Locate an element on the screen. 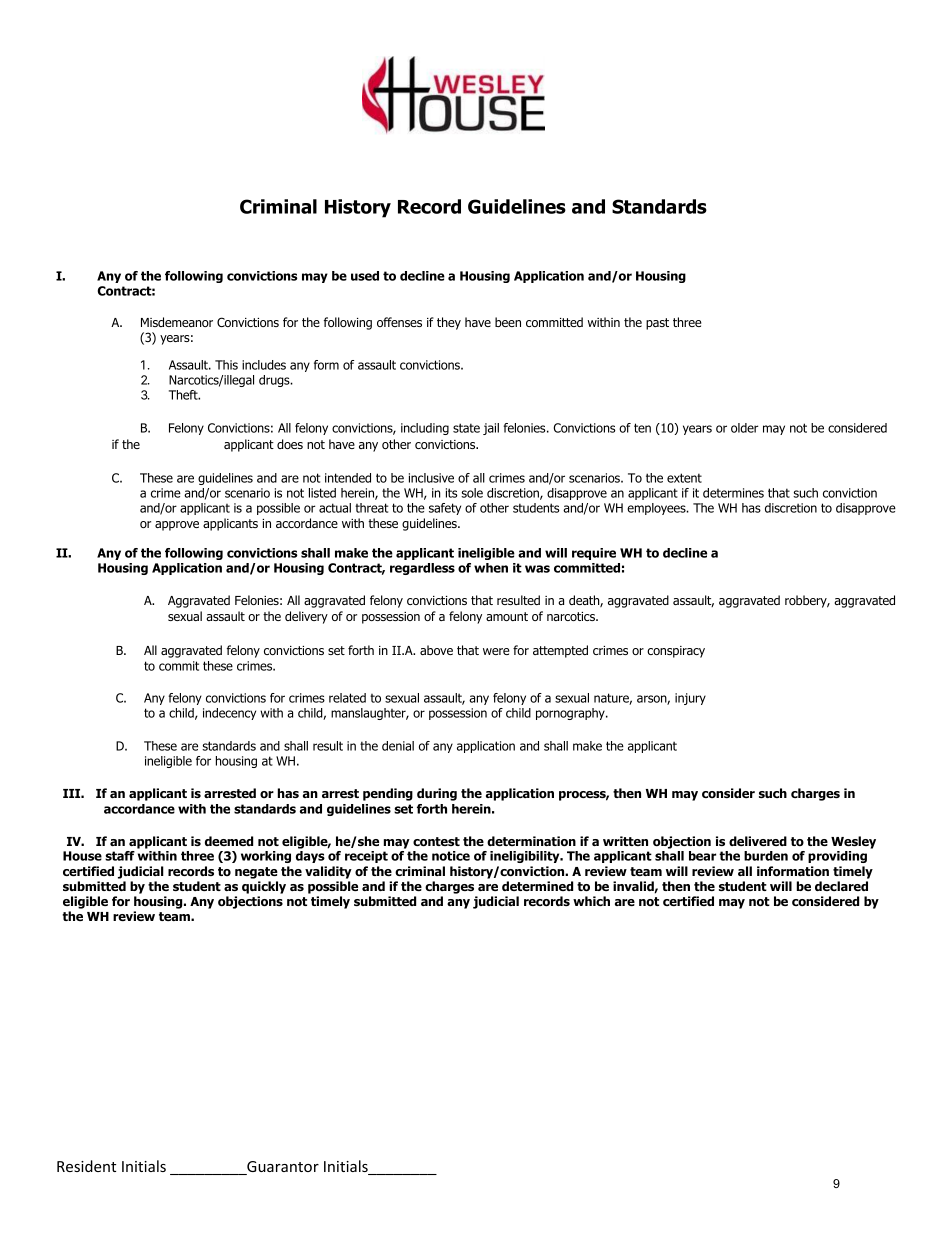 This screenshot has width=952, height=1233. listed is located at coordinates (322, 493).
